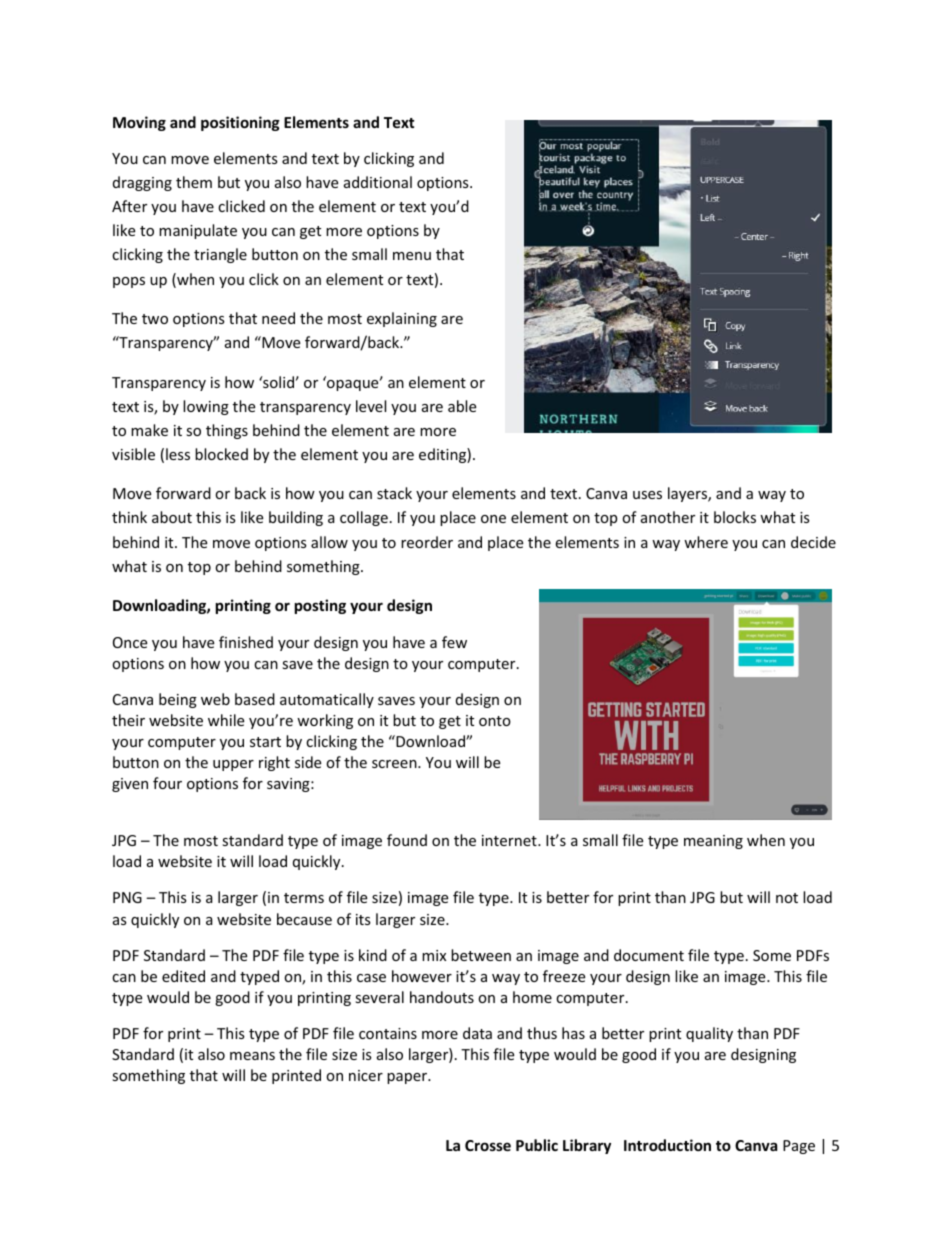 The image size is (952, 1233). Describe the element at coordinates (706, 542) in the document. I see `where` at that location.
